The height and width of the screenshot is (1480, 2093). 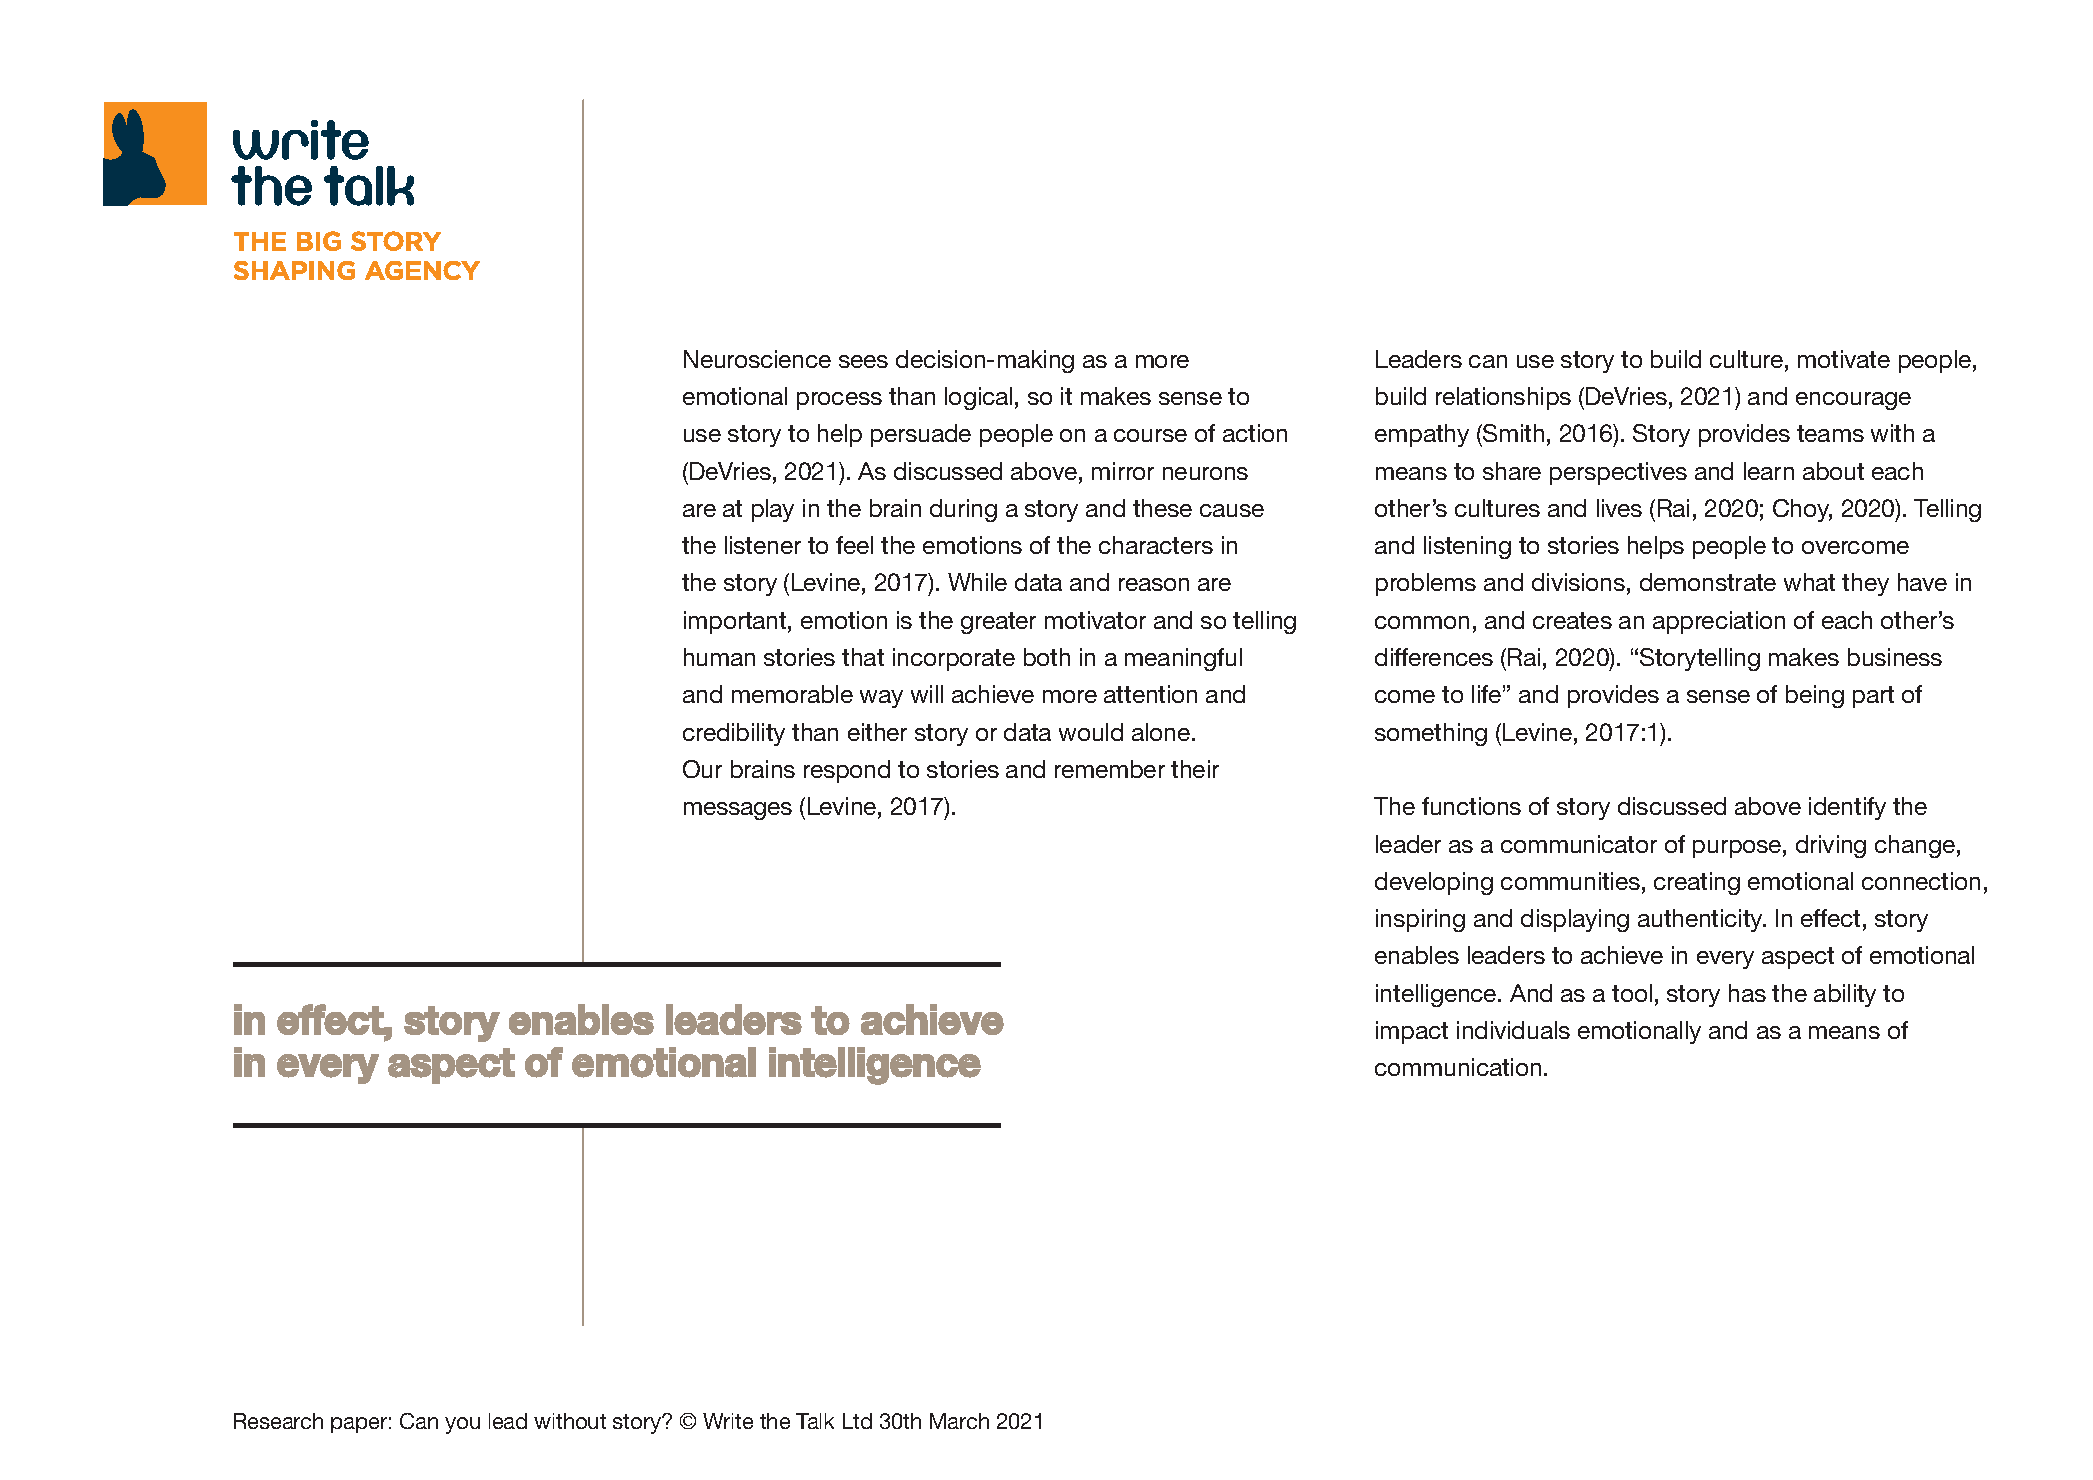 I want to click on messages, so click(x=738, y=811).
